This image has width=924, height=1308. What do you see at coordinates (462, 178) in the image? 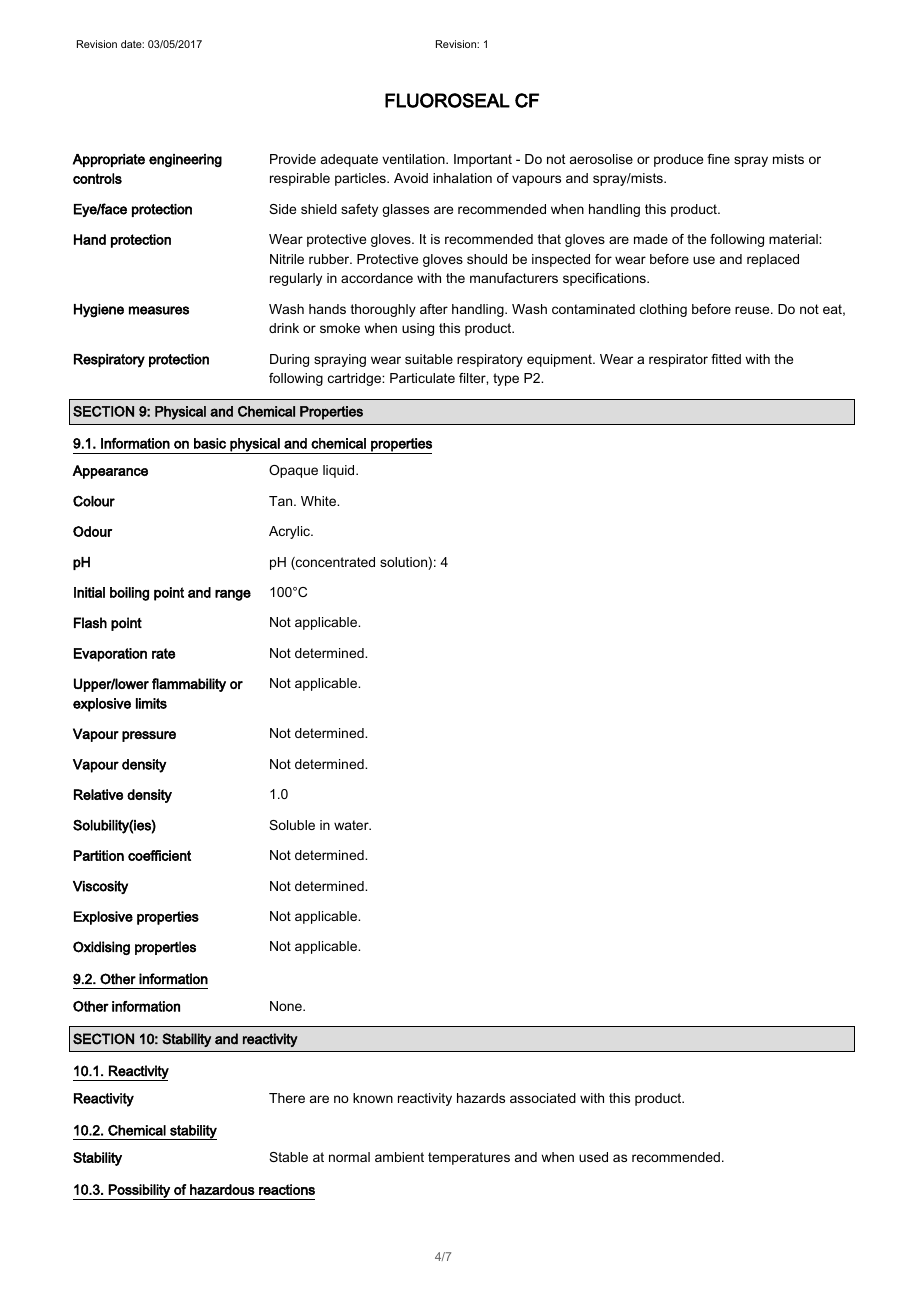
I see `inhalation` at bounding box center [462, 178].
